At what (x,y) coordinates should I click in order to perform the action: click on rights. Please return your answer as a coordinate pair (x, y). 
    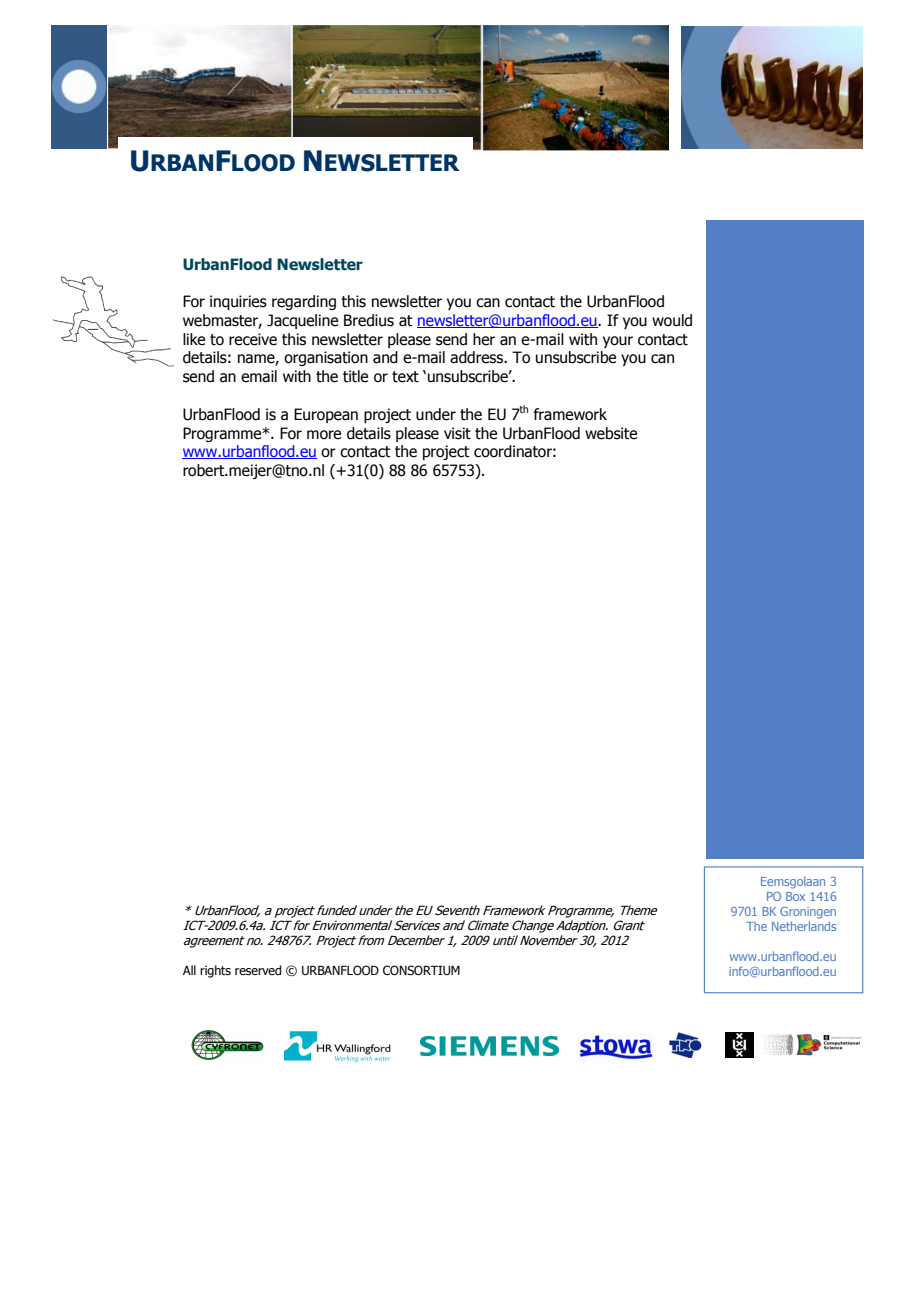
    Looking at the image, I should click on (215, 971).
